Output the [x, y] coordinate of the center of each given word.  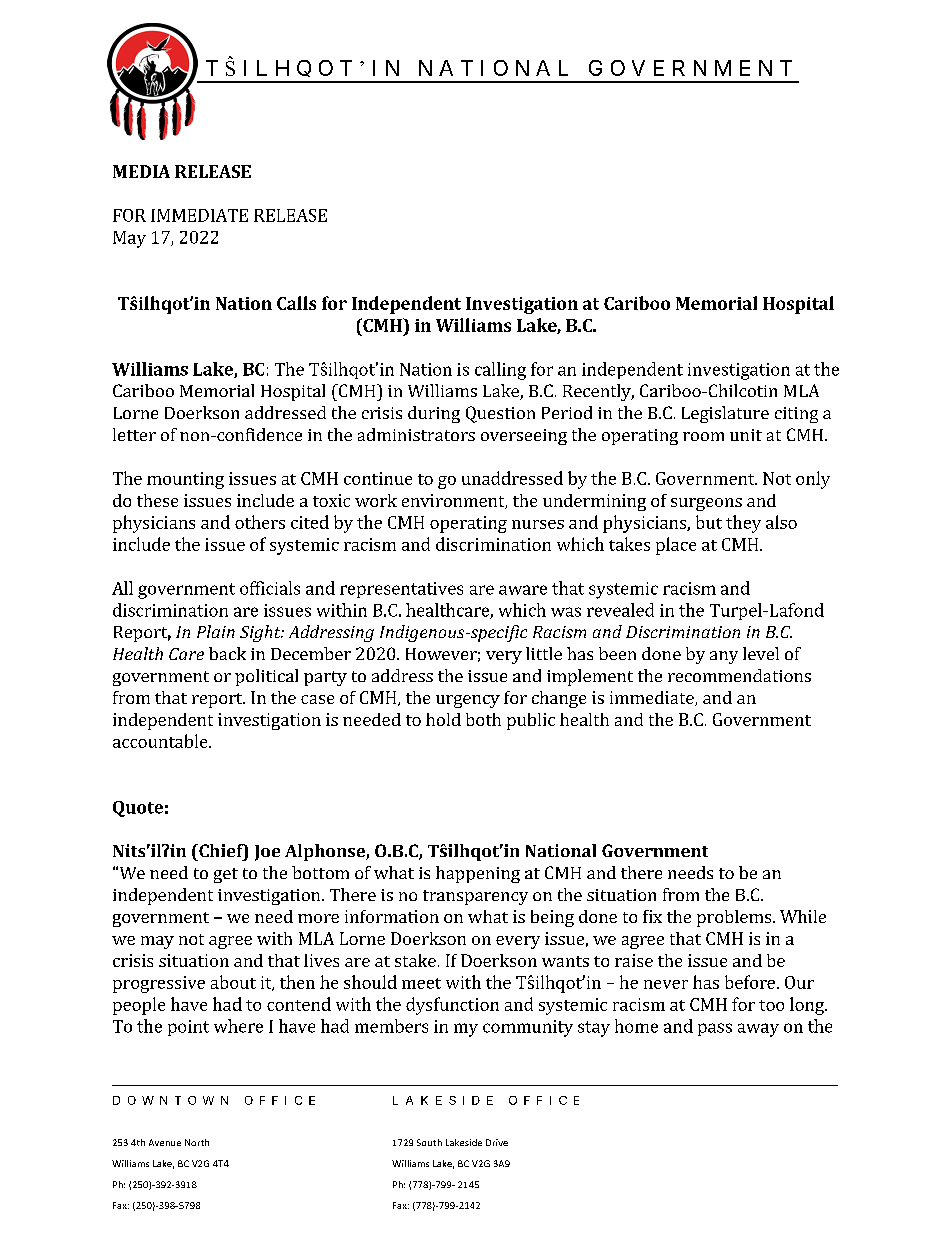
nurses [538, 524]
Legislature [725, 414]
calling [500, 371]
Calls [296, 303]
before [750, 982]
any [724, 657]
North [197, 1142]
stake [415, 960]
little [544, 653]
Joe [267, 853]
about [233, 982]
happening [478, 874]
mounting [185, 480]
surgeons [706, 504]
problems [735, 918]
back [227, 653]
